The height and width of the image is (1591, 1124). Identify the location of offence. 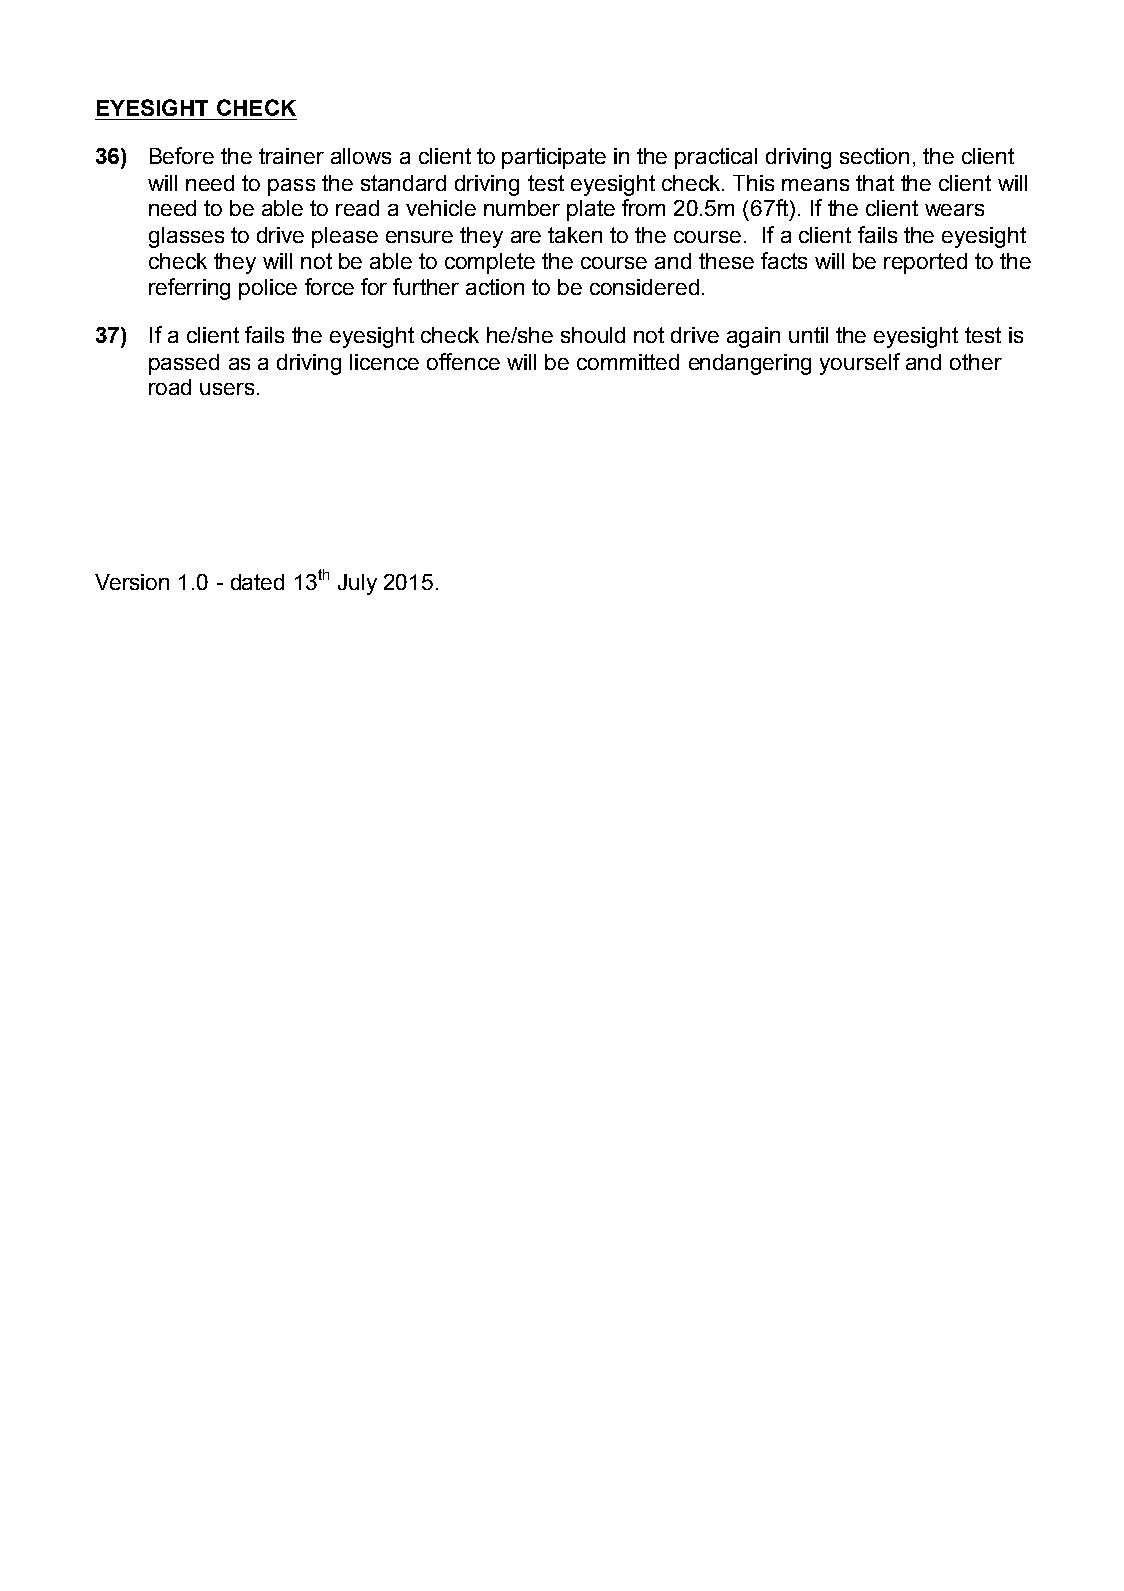
(463, 361).
